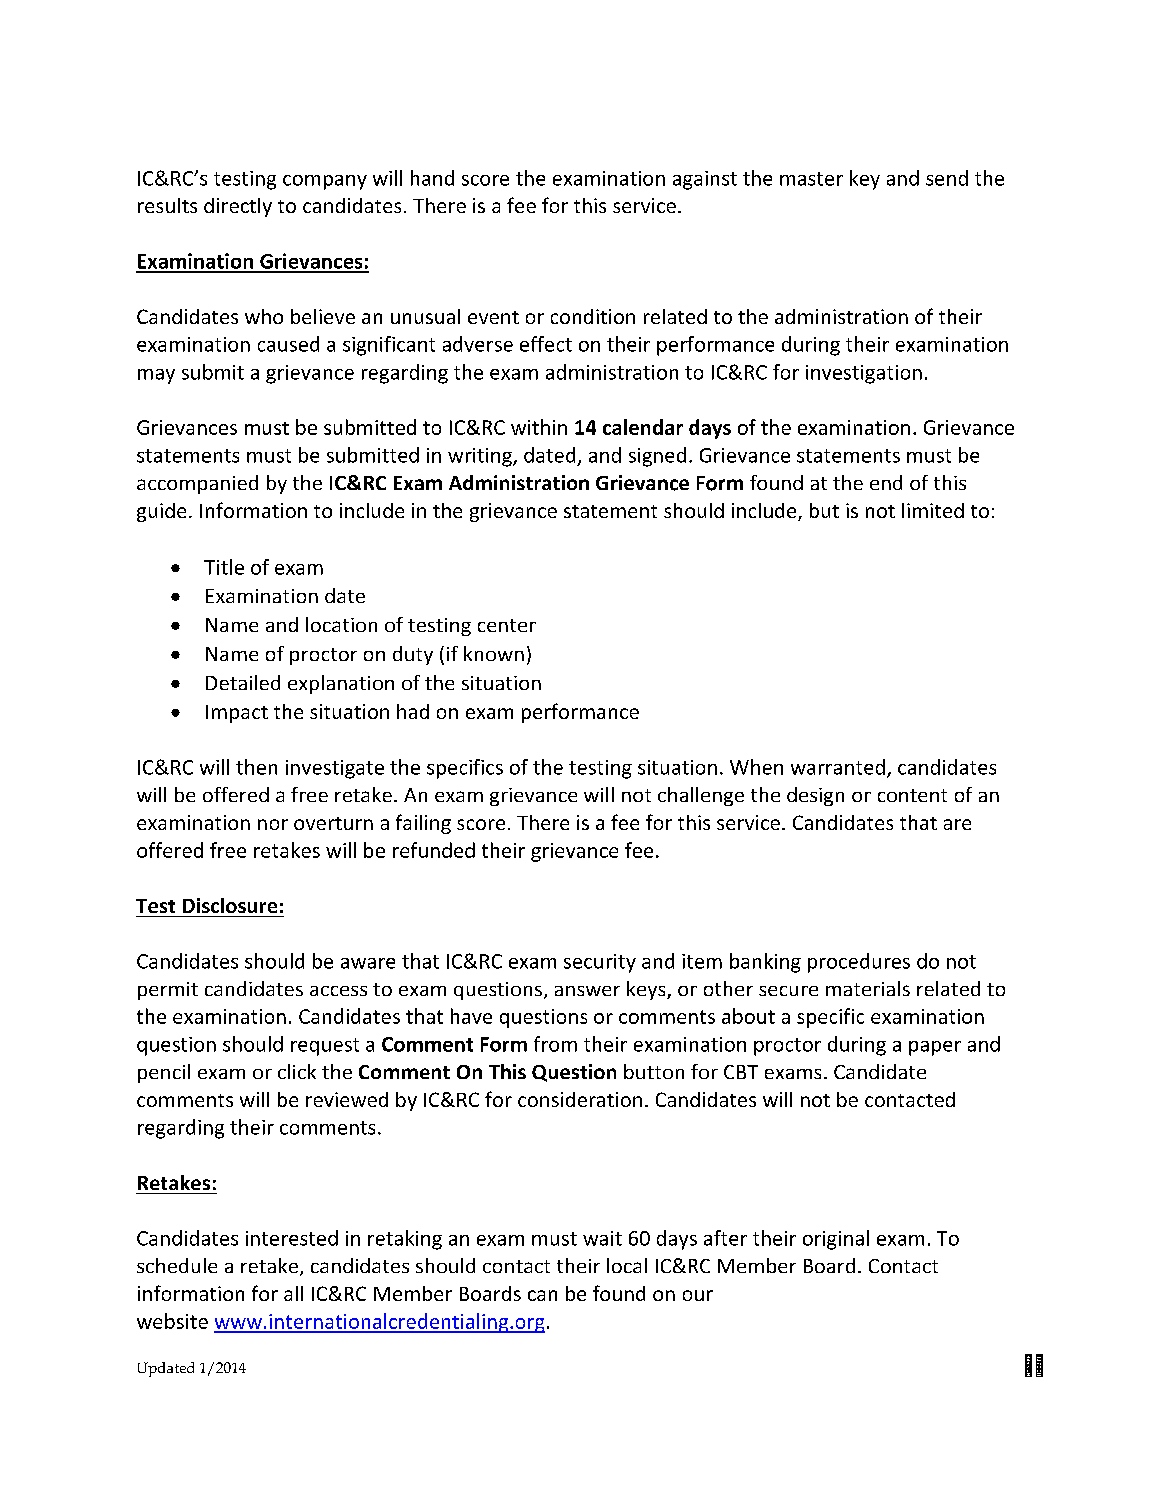 Image resolution: width=1158 pixels, height=1498 pixels. I want to click on local, so click(627, 1265).
